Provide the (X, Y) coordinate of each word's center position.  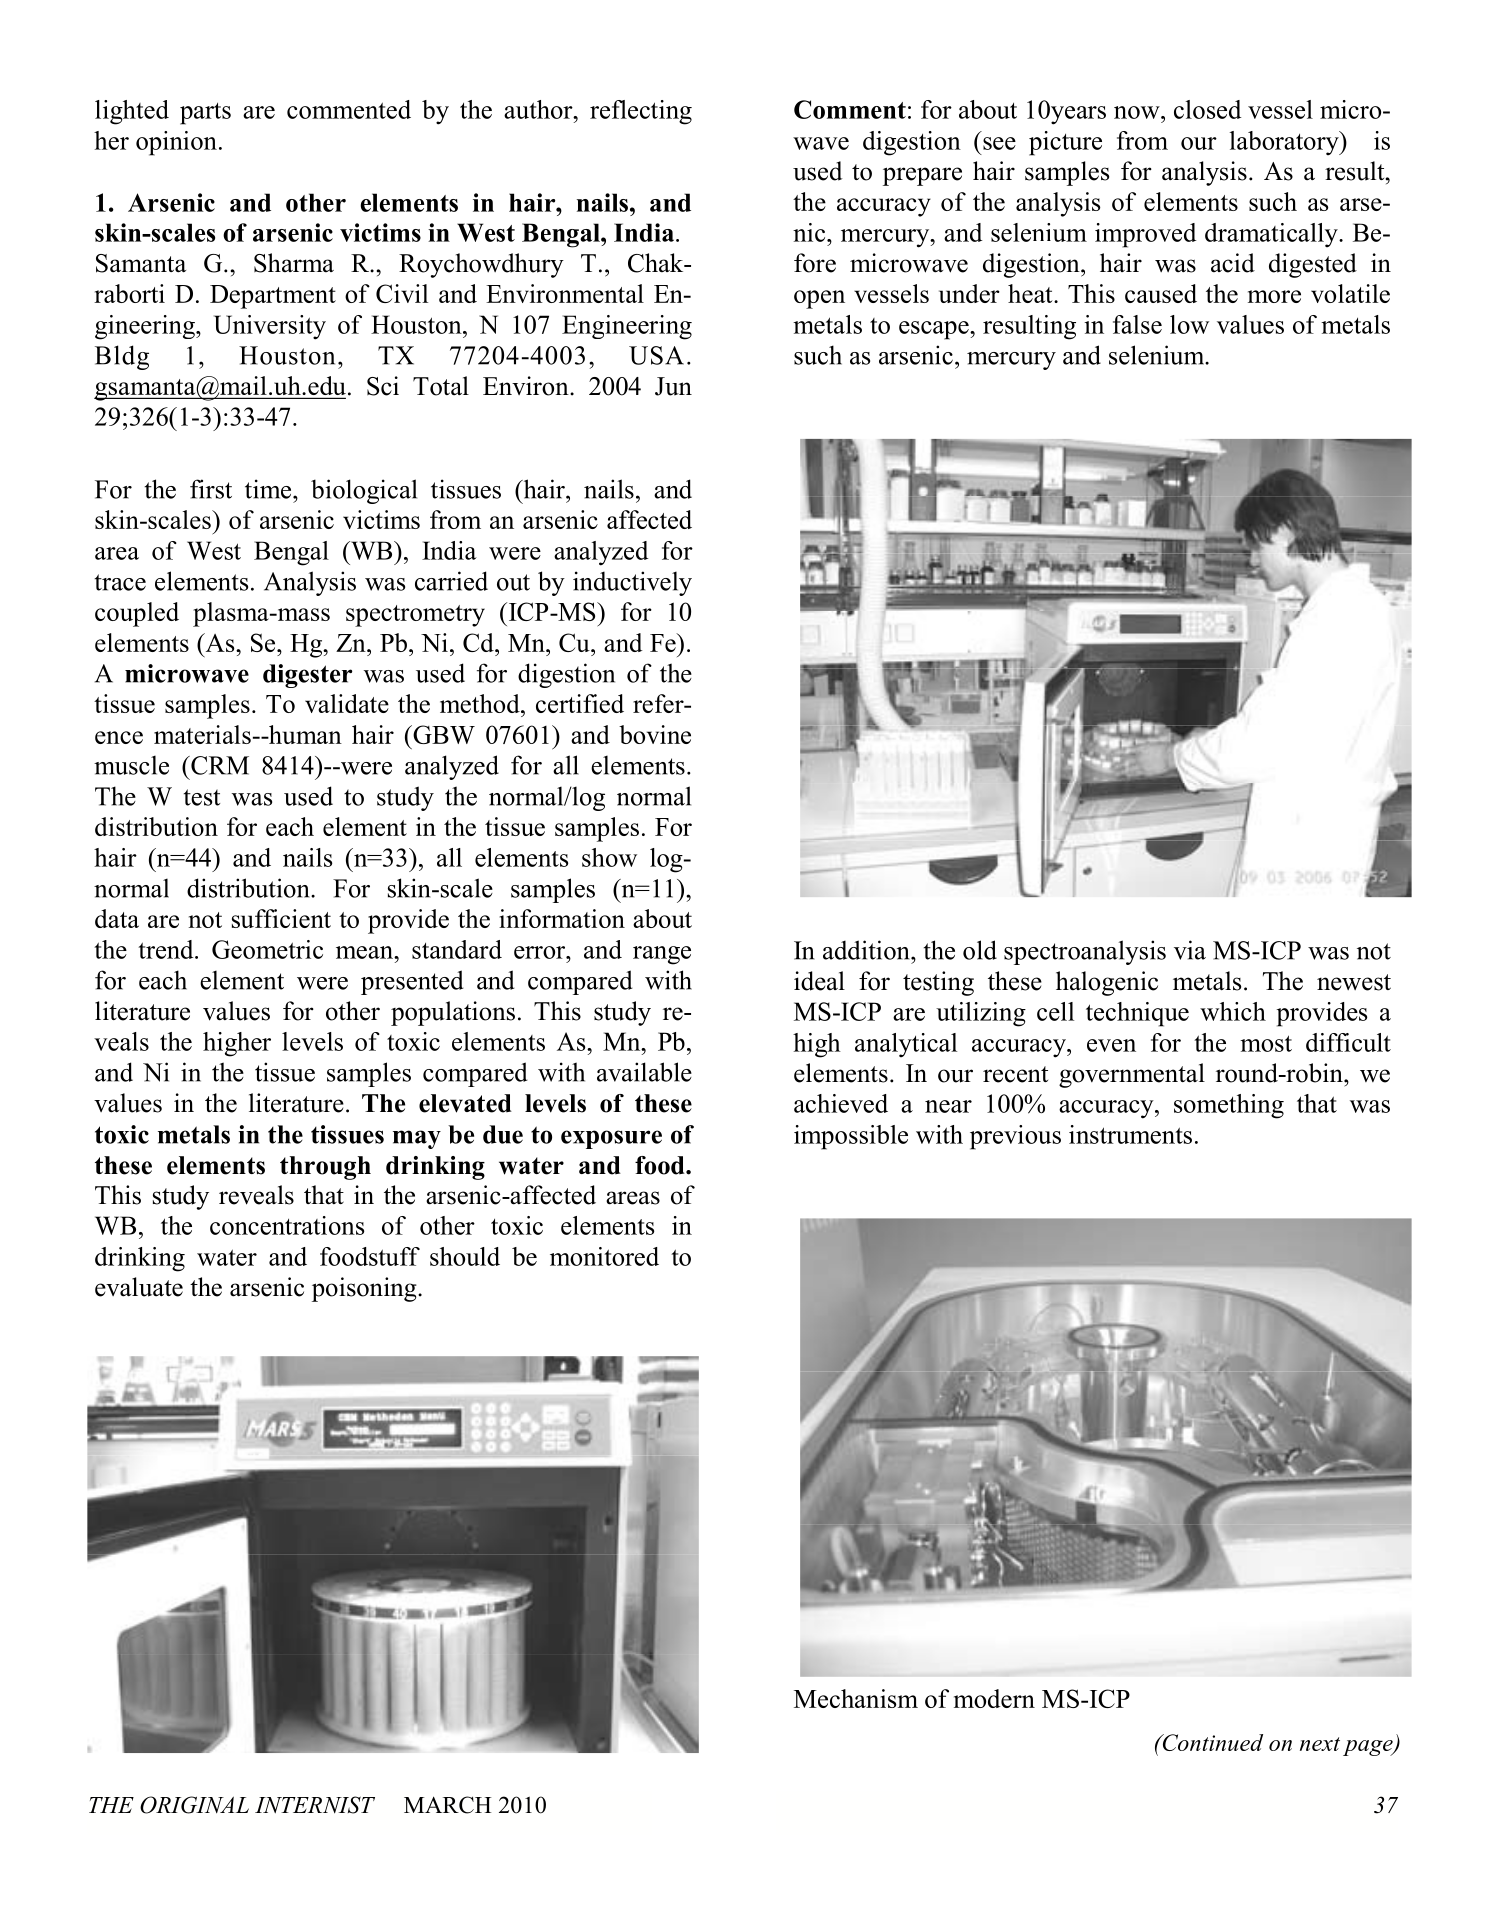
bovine (655, 734)
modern (994, 1698)
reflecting (641, 112)
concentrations (287, 1225)
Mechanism (856, 1698)
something (1229, 1106)
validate (347, 703)
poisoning (365, 1289)
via (1190, 950)
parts (205, 114)
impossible (851, 1137)
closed (1207, 109)
